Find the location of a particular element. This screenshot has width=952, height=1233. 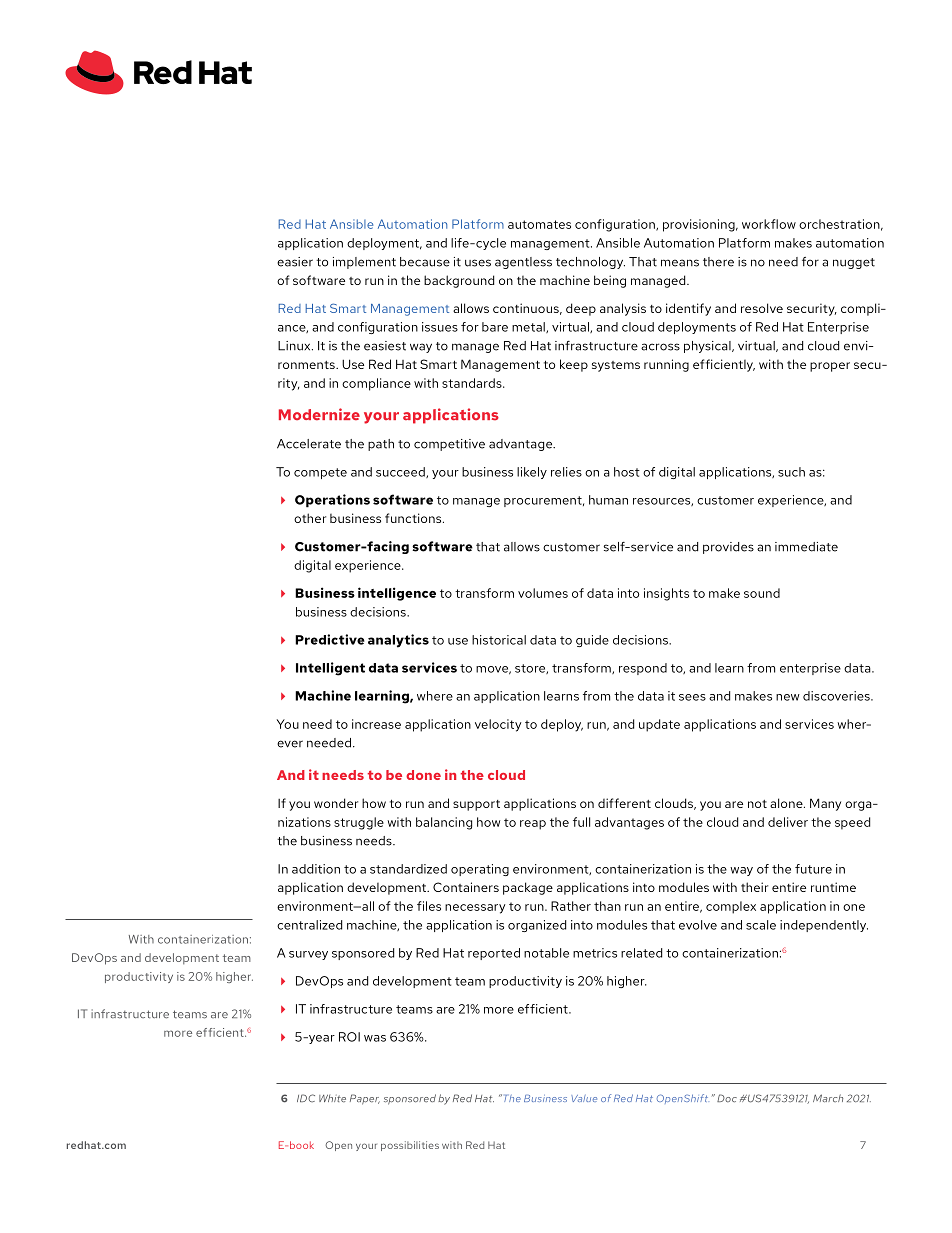

relies is located at coordinates (566, 472).
